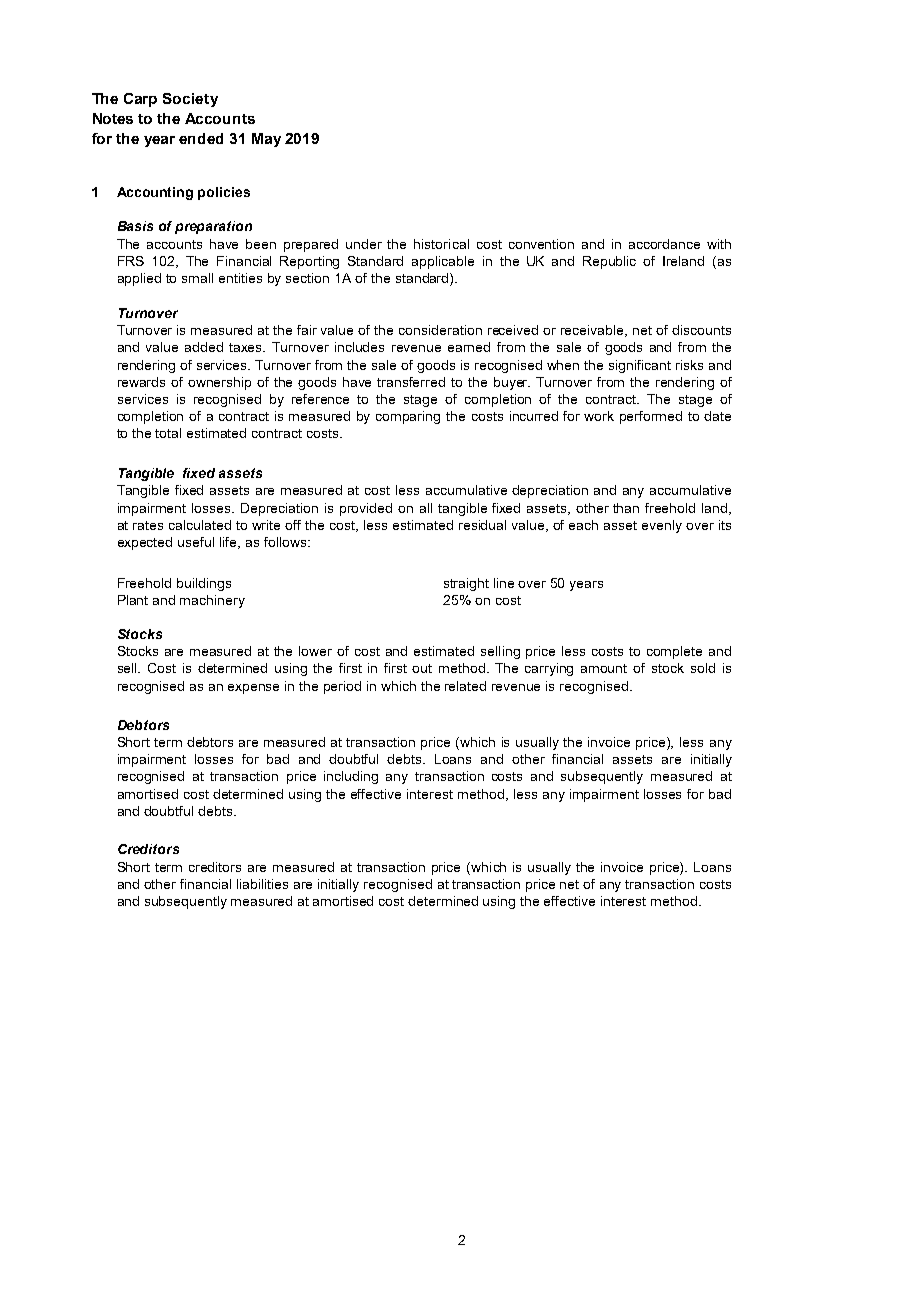 The image size is (924, 1308). What do you see at coordinates (351, 777) in the screenshot?
I see `including` at bounding box center [351, 777].
